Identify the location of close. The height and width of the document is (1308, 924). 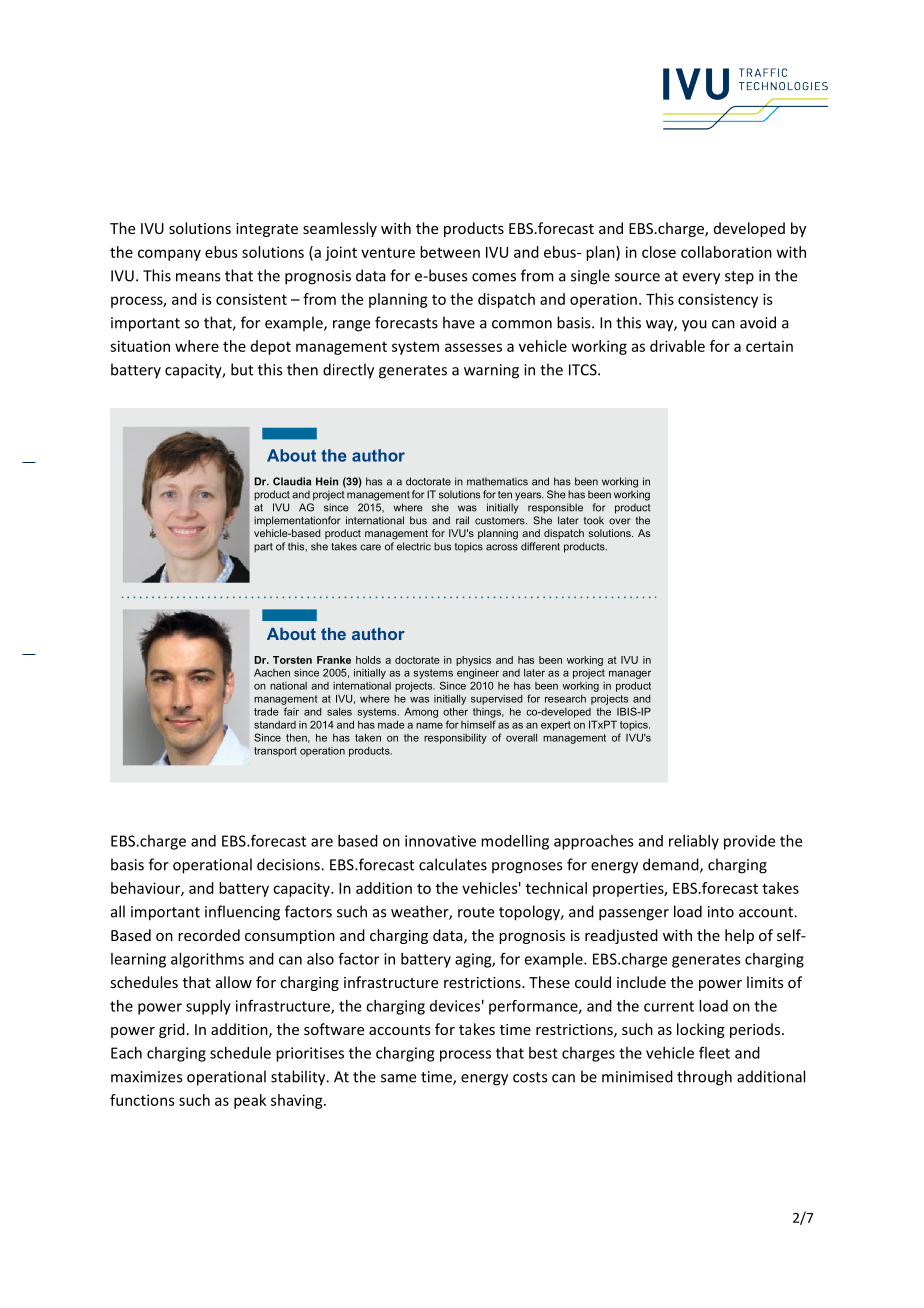
(659, 252).
